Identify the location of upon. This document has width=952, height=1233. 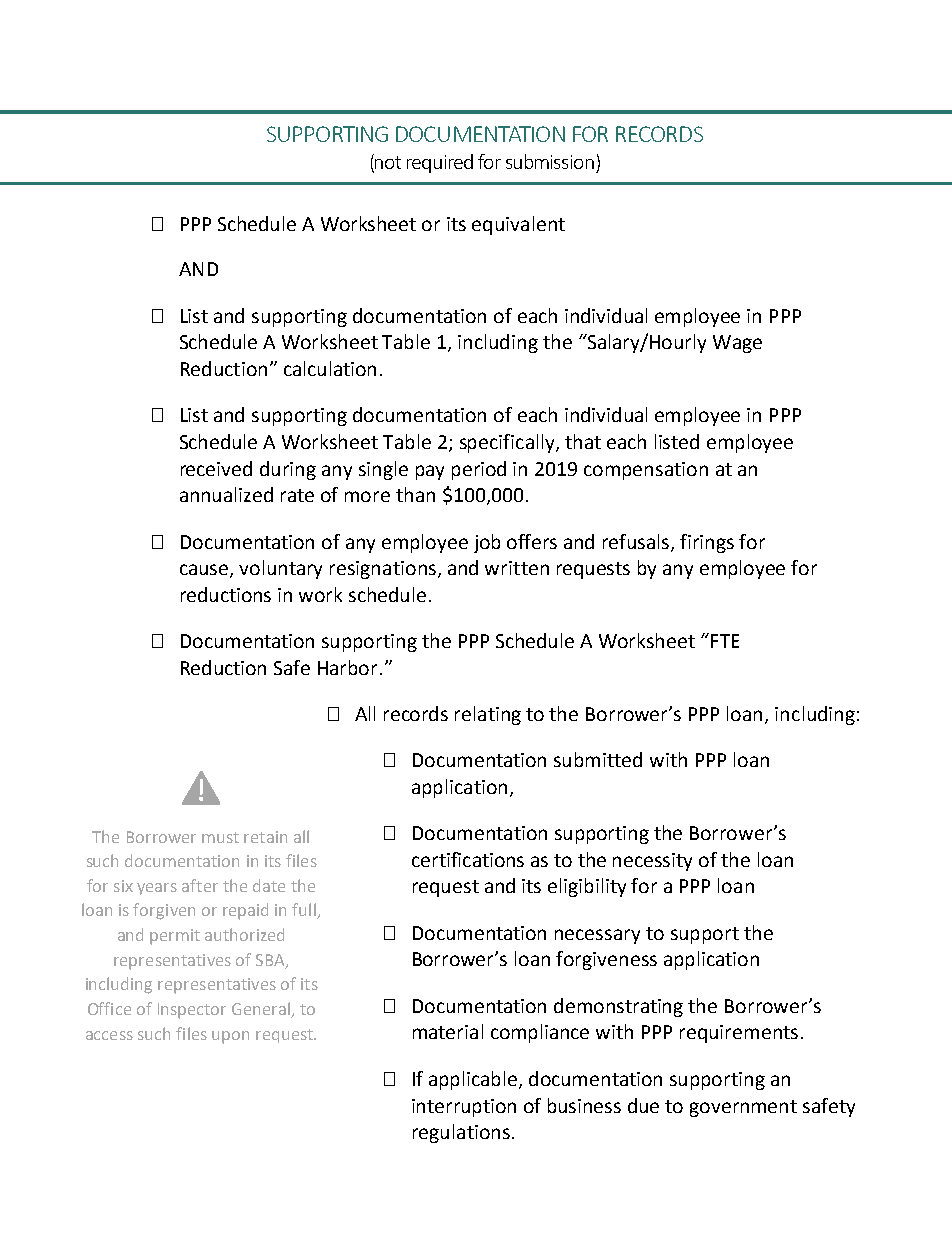
(230, 1037).
